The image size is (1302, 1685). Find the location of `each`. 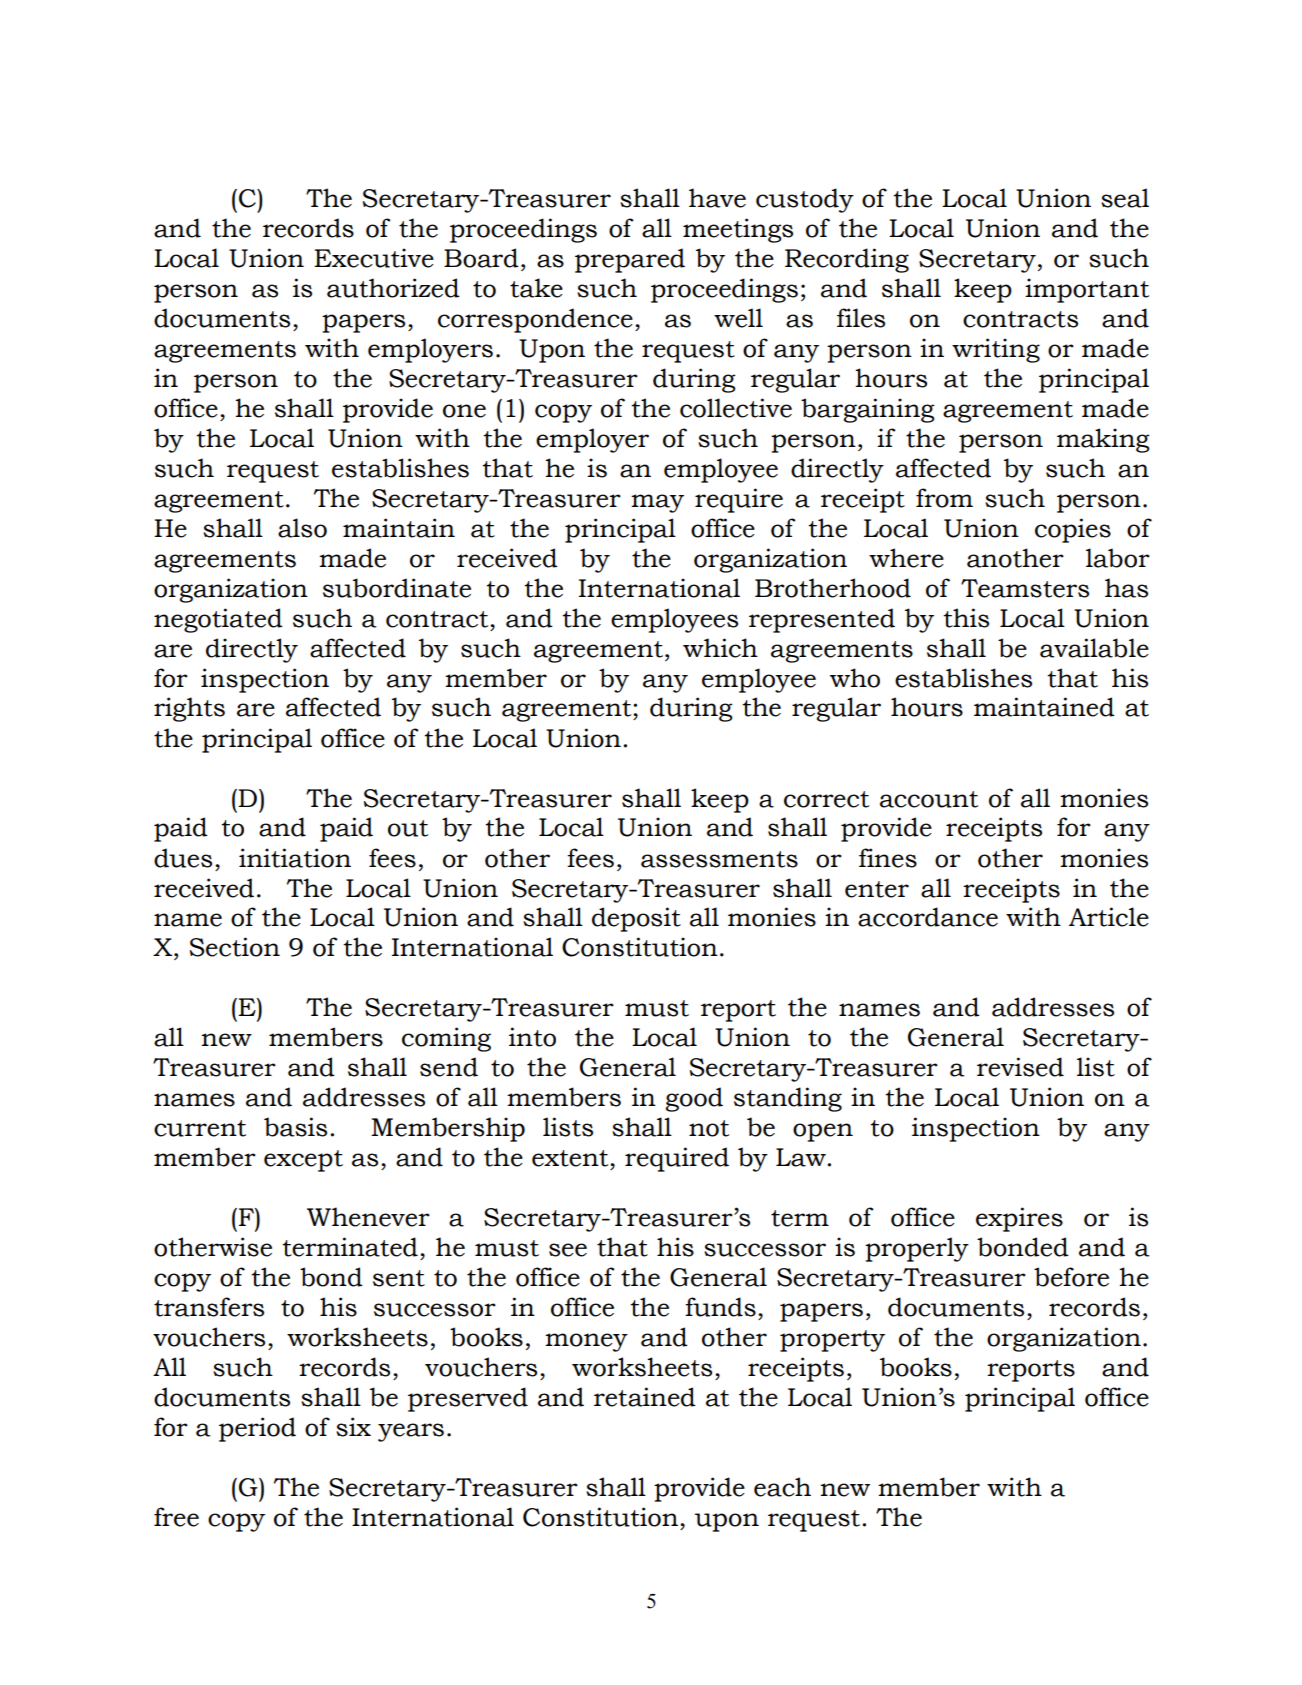

each is located at coordinates (782, 1487).
